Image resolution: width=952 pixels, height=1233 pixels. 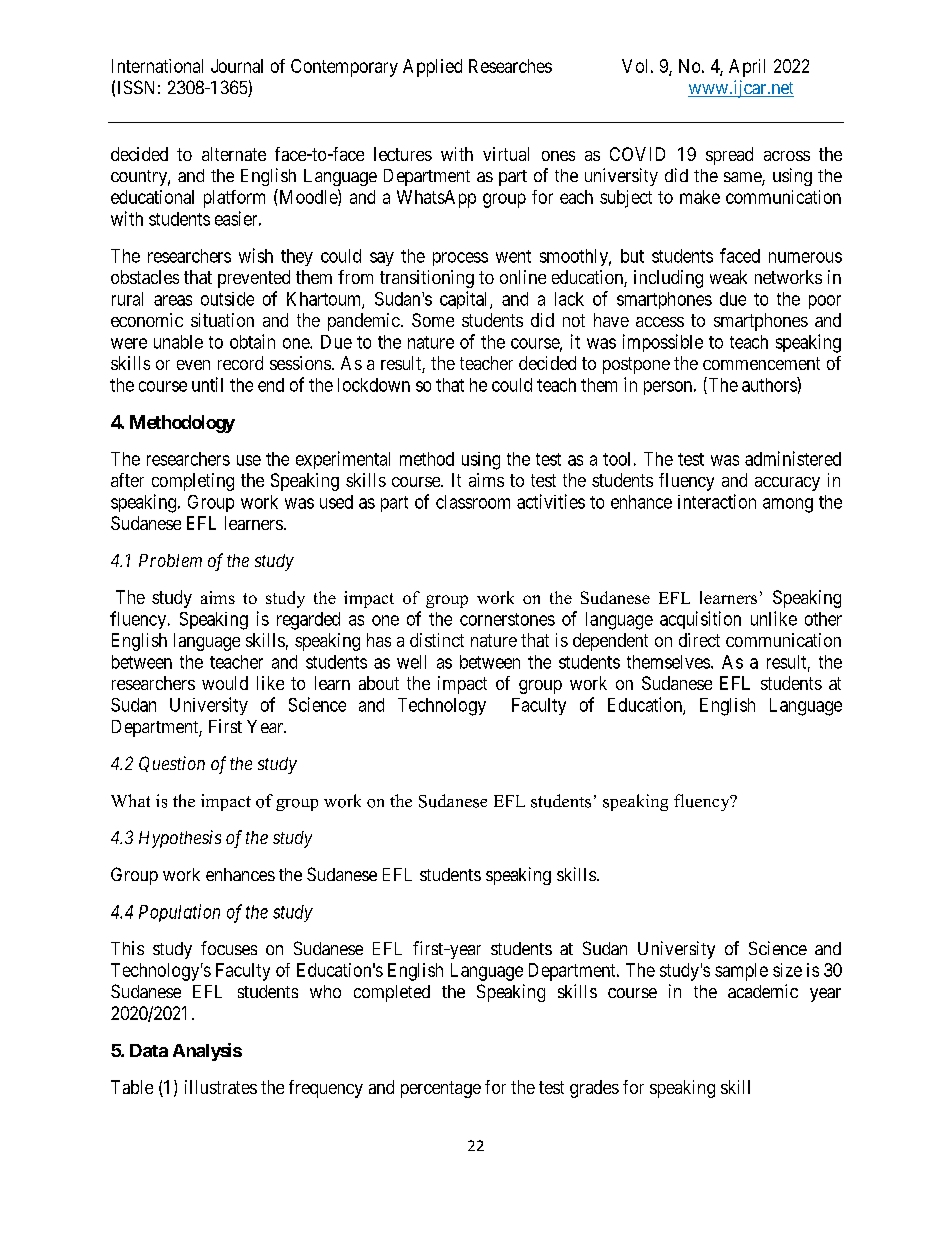 I want to click on acquisition, so click(x=700, y=620).
